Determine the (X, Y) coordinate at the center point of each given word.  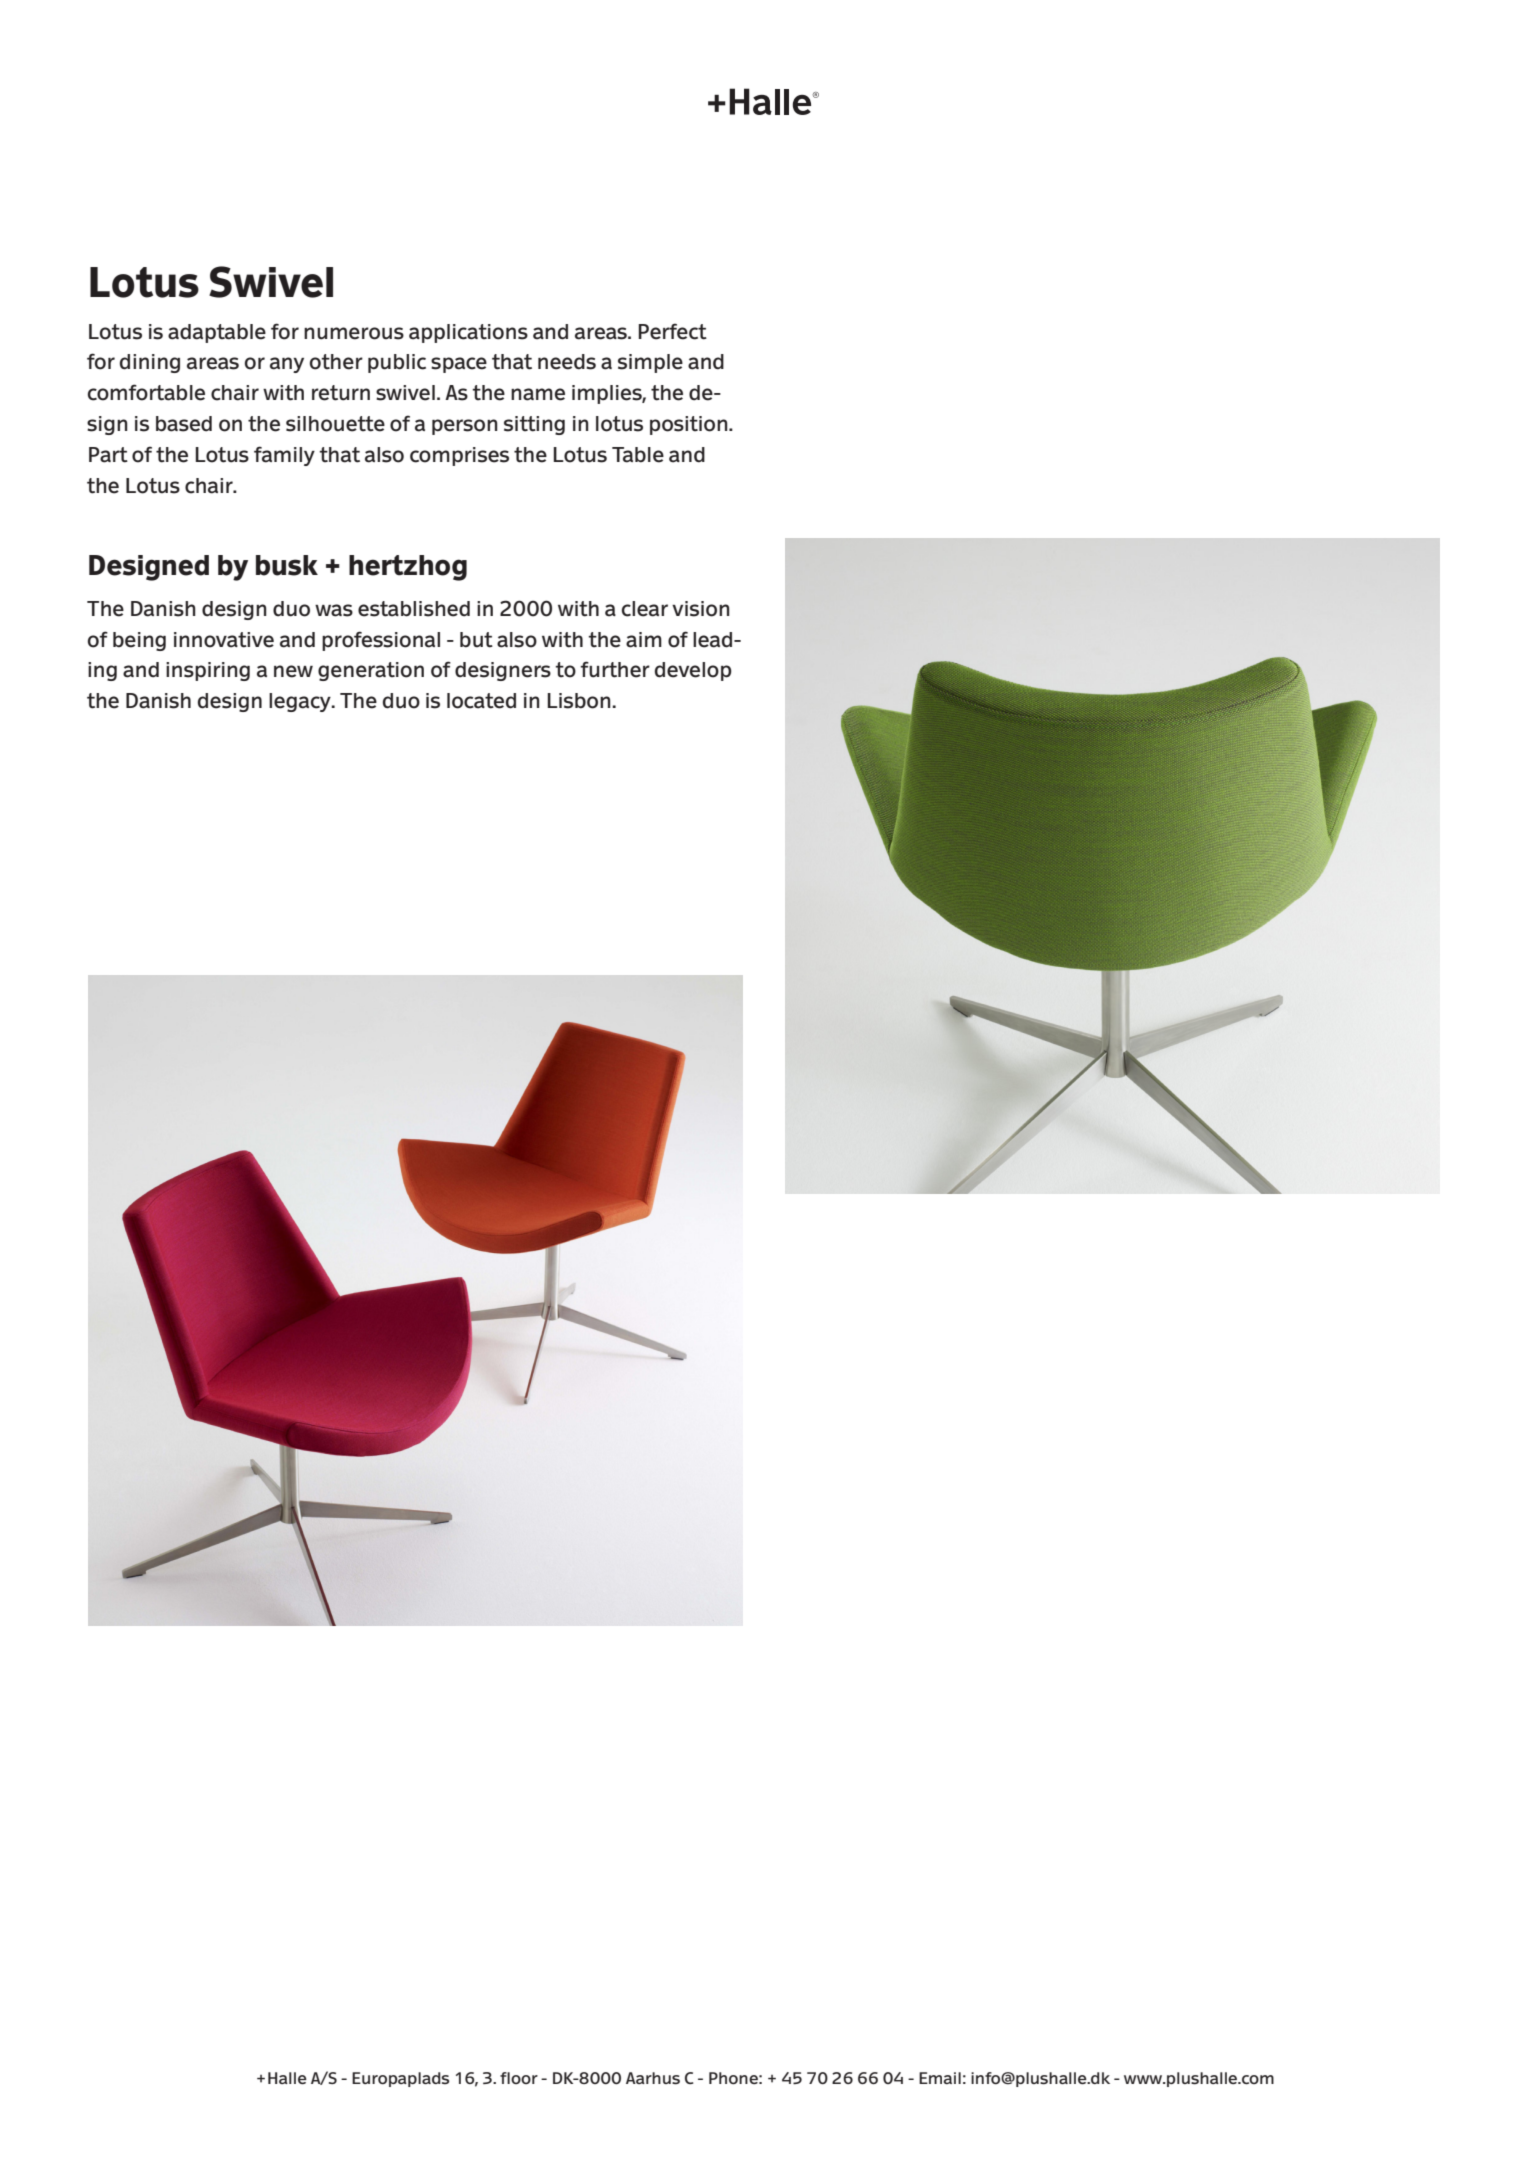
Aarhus (653, 2078)
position (690, 425)
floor (519, 2078)
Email (940, 2078)
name (538, 394)
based (184, 424)
